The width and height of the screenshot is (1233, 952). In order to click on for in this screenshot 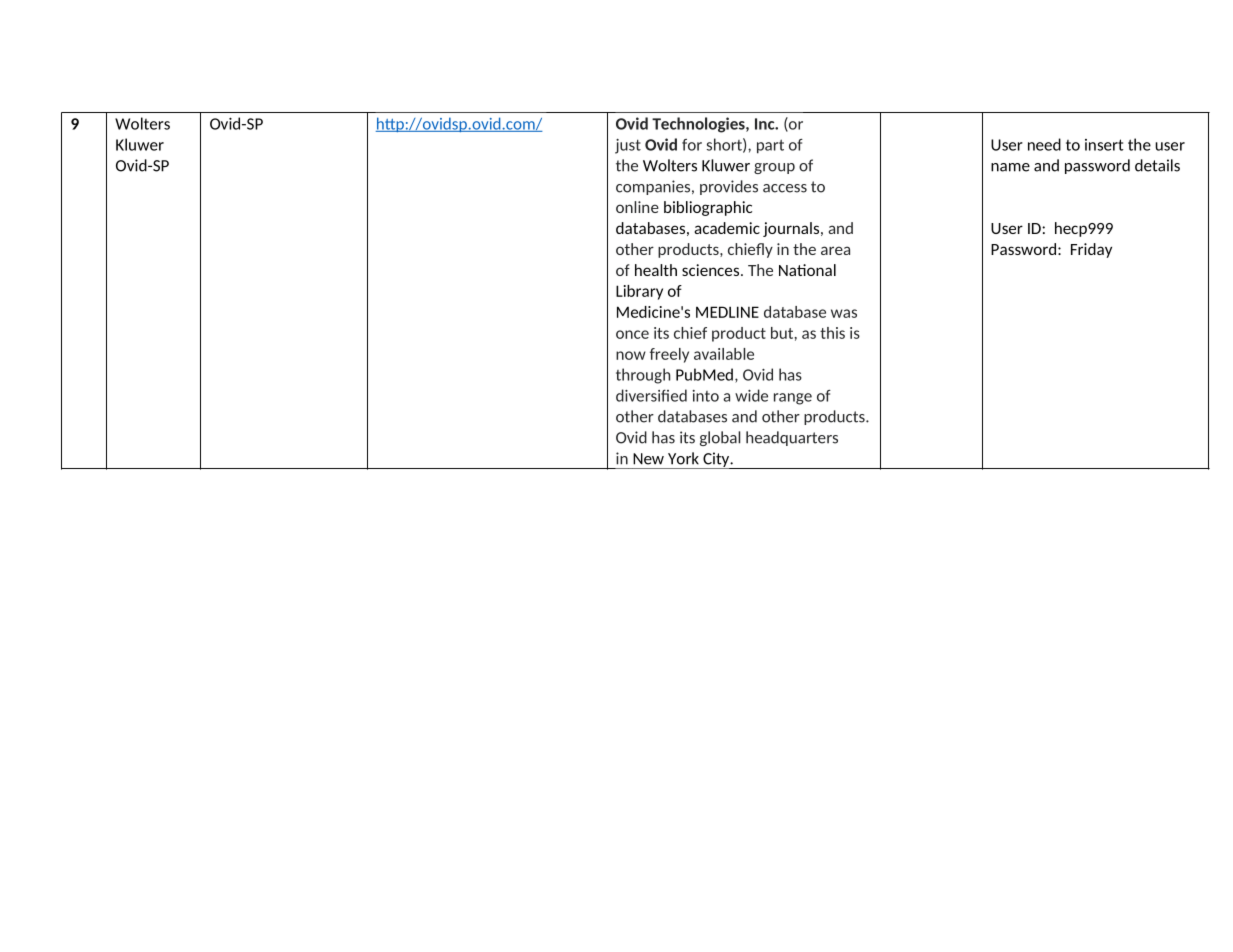, I will do `click(692, 145)`.
